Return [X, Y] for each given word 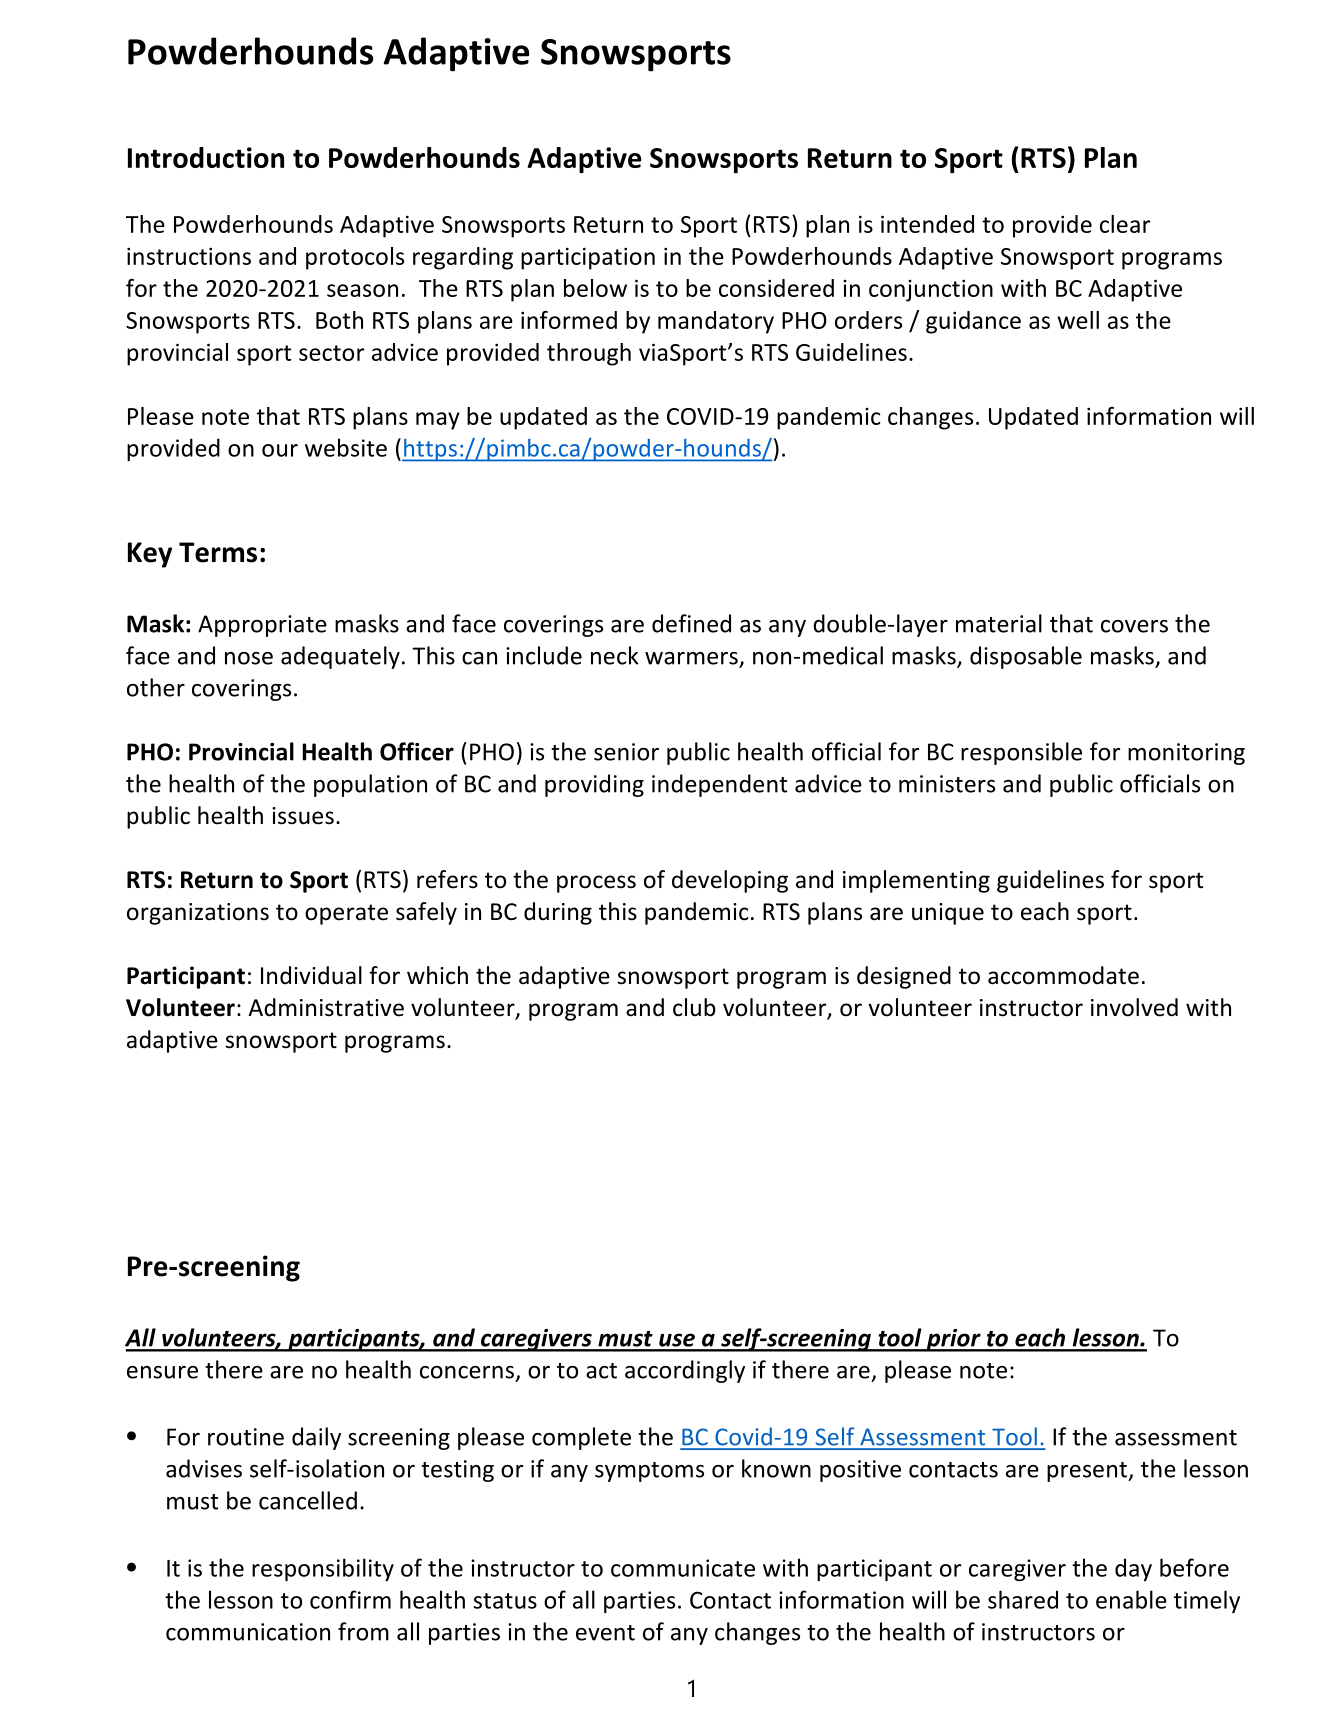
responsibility [323, 1569]
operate [346, 914]
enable [1131, 1599]
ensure [162, 1372]
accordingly [685, 1371]
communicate [683, 1568]
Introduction [206, 157]
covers [1134, 626]
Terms [218, 552]
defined [691, 623]
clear [1125, 224]
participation [588, 258]
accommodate [1063, 975]
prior [953, 1340]
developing [730, 881]
